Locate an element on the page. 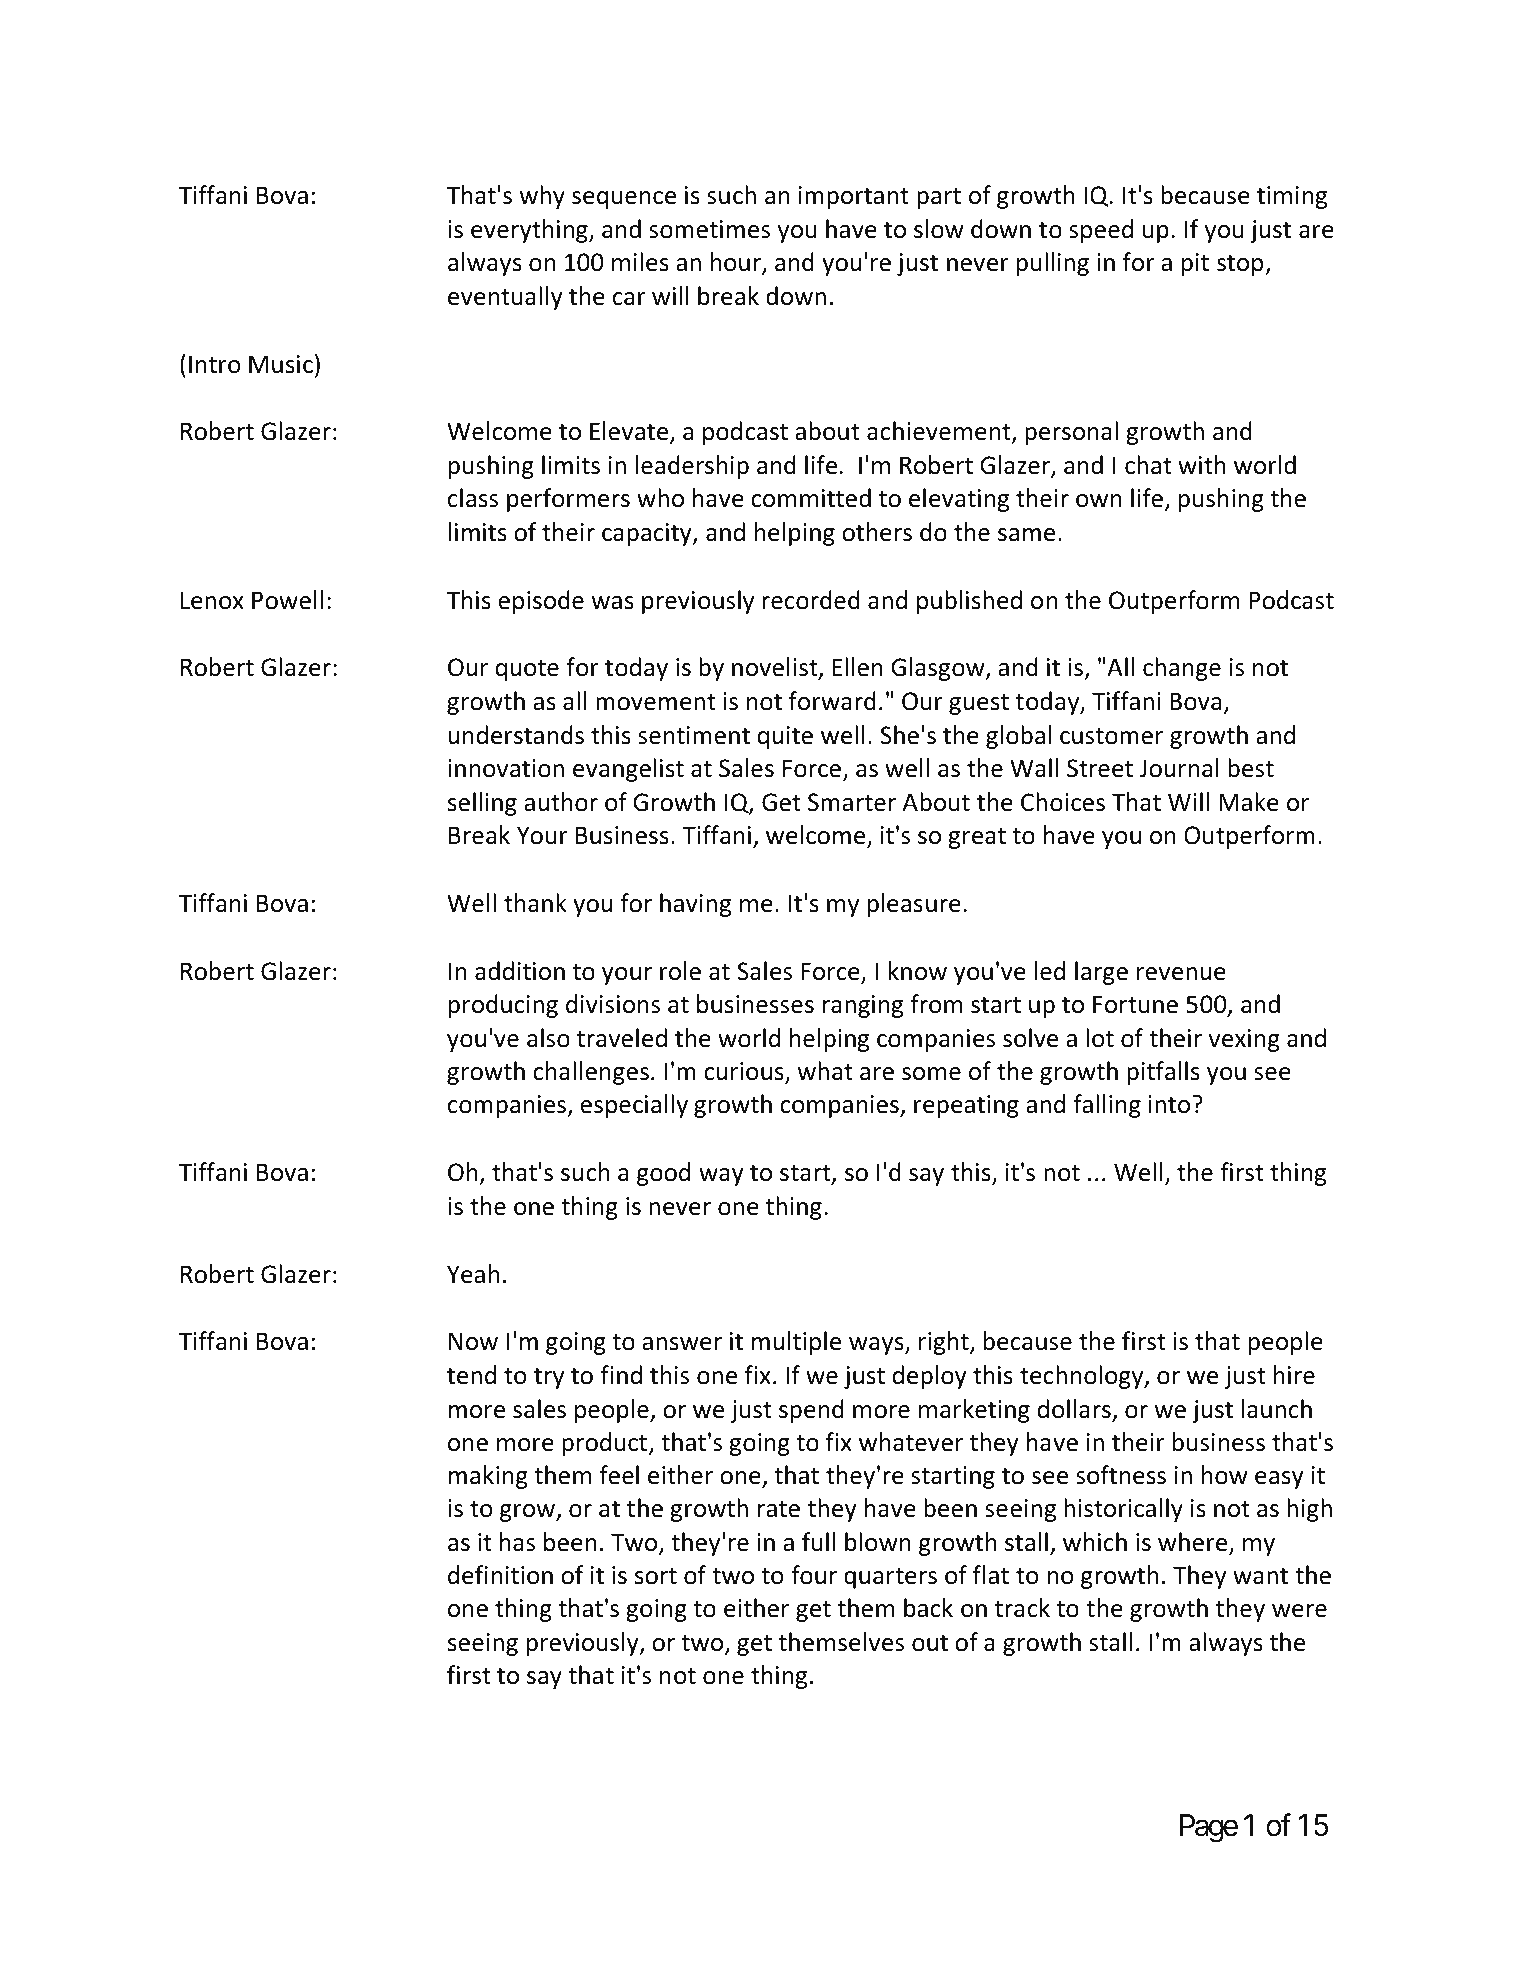 This image has height=1966, width=1519. committed is located at coordinates (811, 498).
